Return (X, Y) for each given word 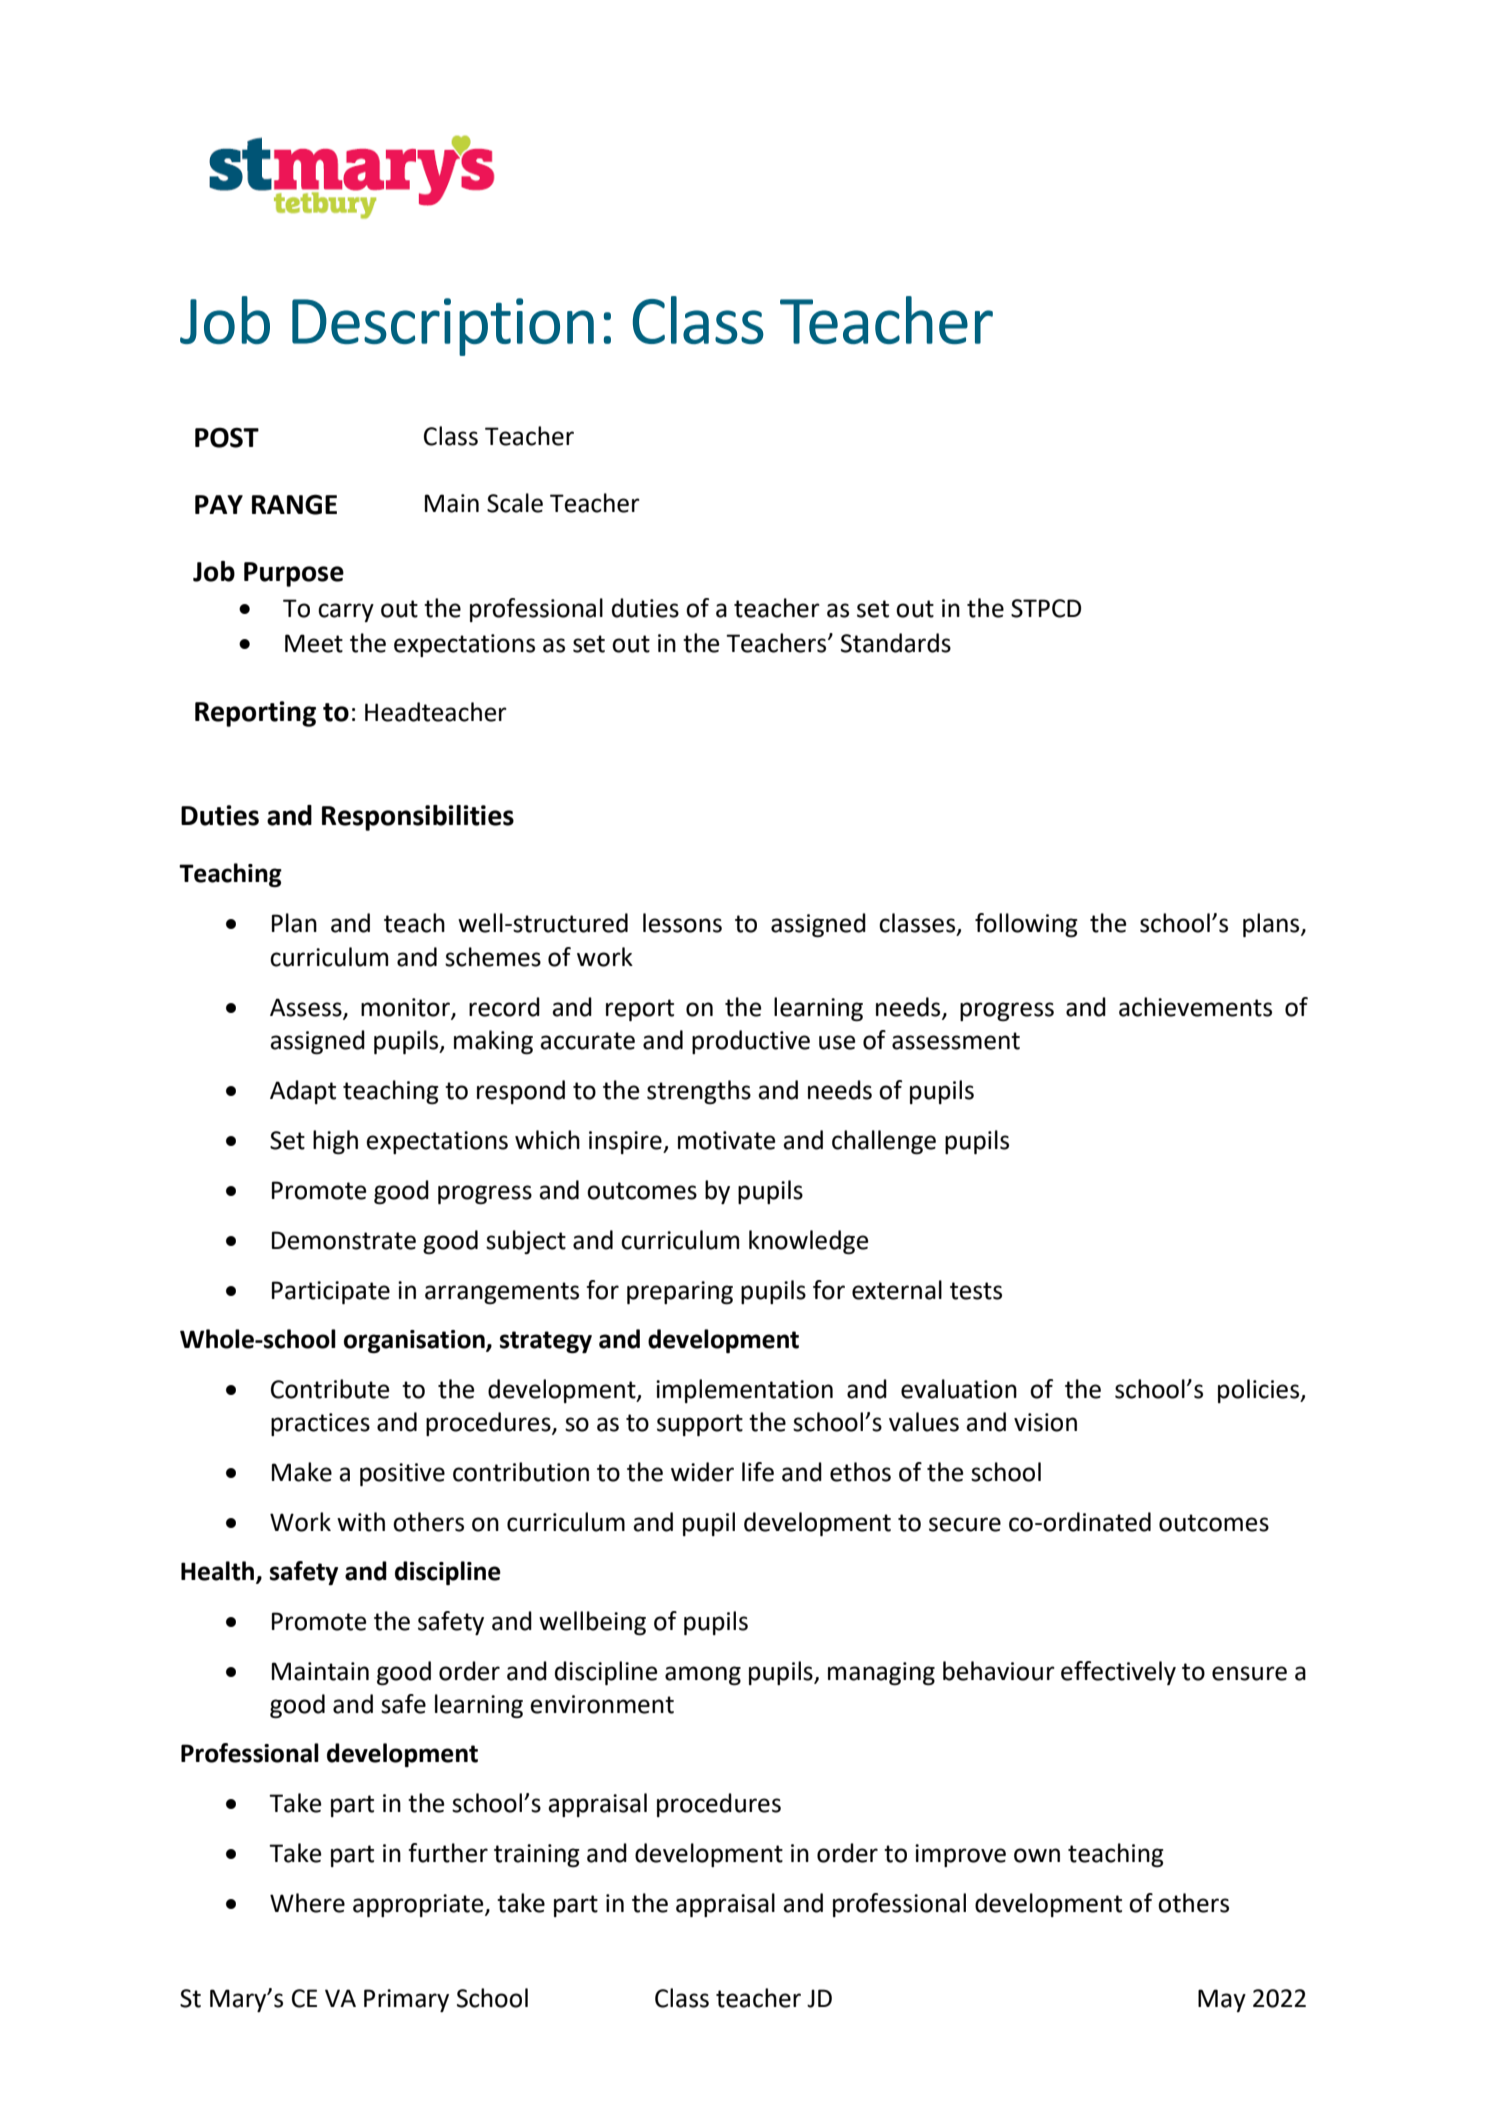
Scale (515, 503)
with (361, 1522)
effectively (1118, 1673)
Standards (896, 643)
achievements (1195, 1007)
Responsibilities (418, 818)
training (537, 1855)
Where (307, 1903)
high (335, 1142)
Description (443, 327)
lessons (682, 923)
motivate (726, 1140)
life (758, 1472)
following (1026, 925)
